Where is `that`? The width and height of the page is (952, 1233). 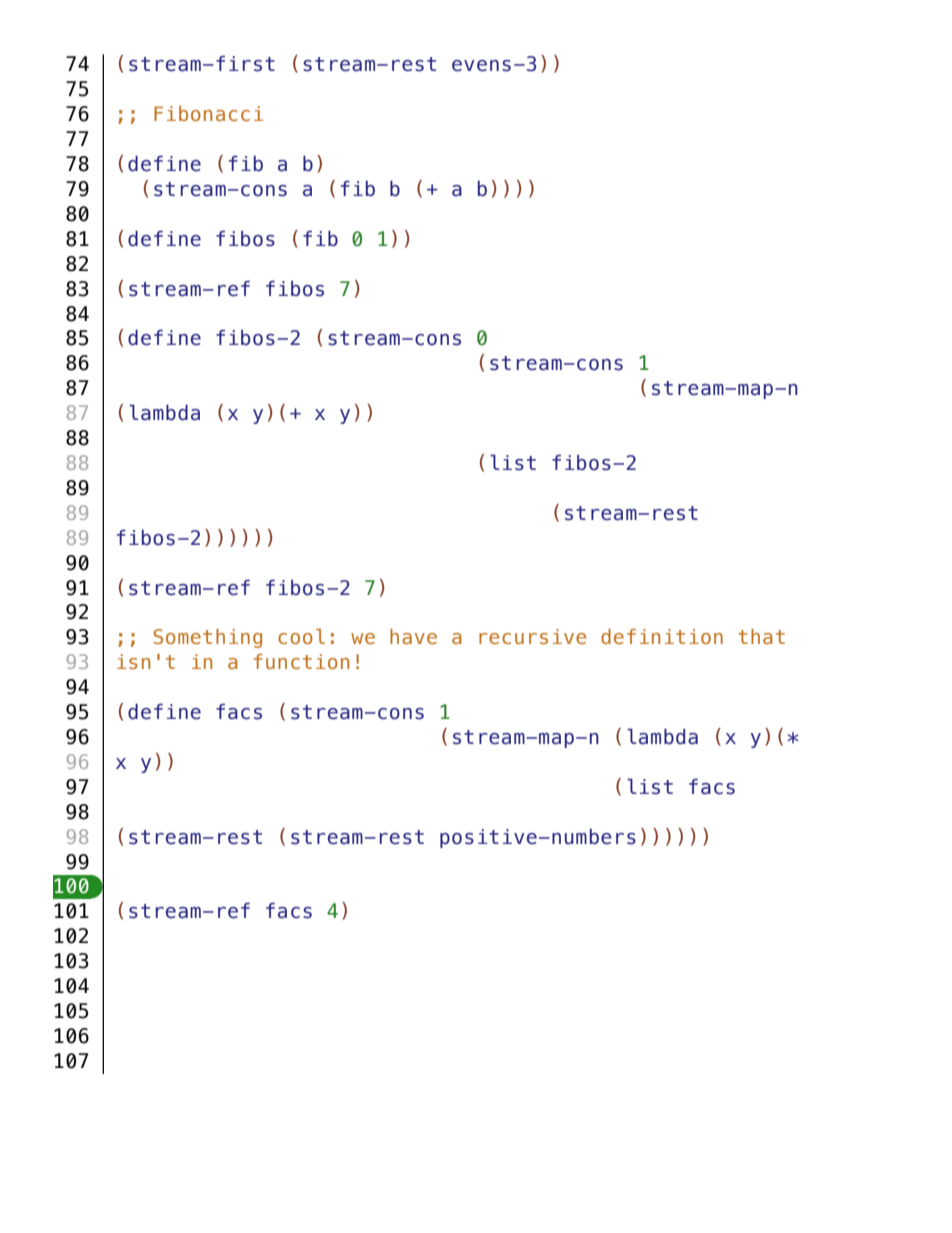 that is located at coordinates (761, 636).
